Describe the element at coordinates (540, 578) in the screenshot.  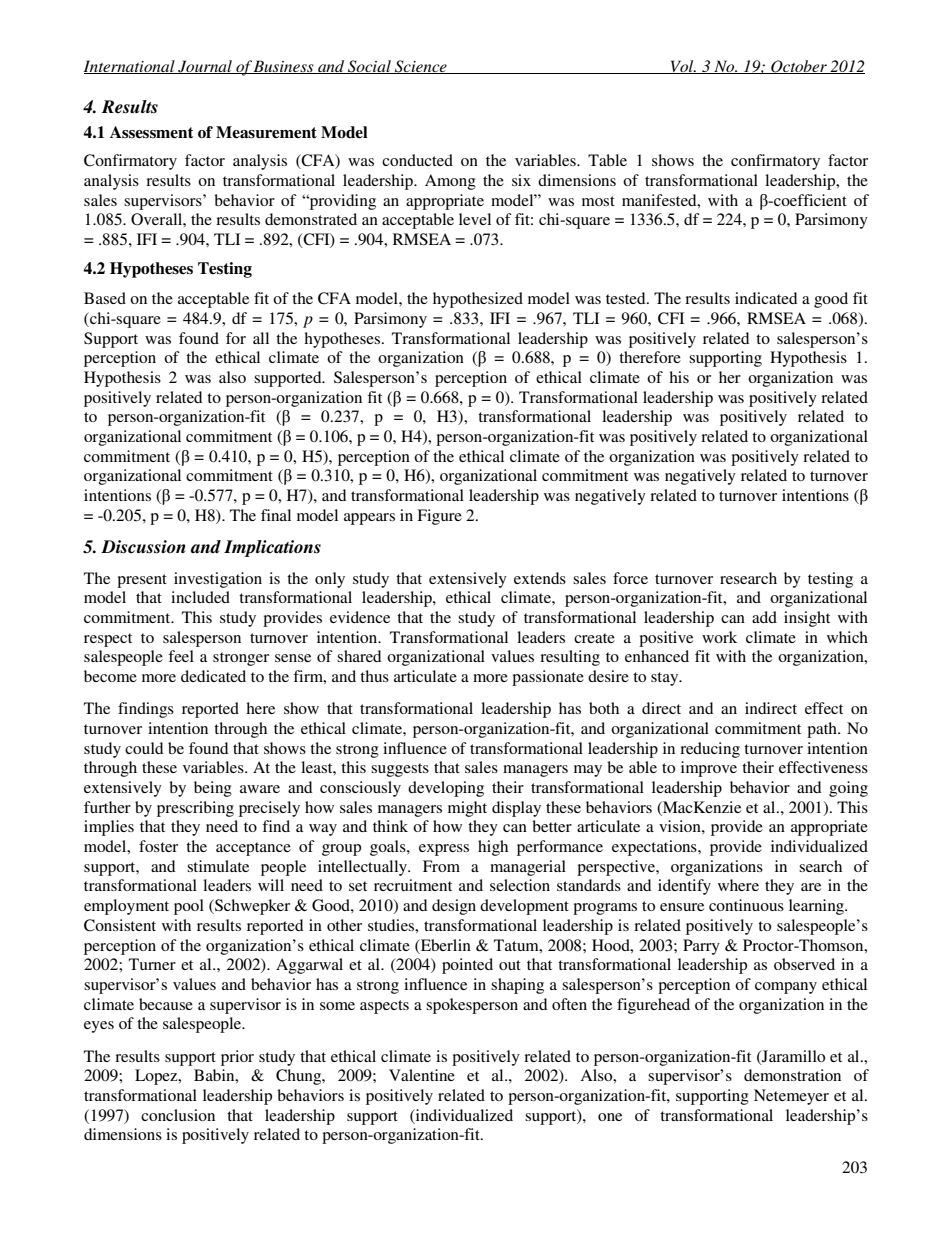
I see `extends` at that location.
